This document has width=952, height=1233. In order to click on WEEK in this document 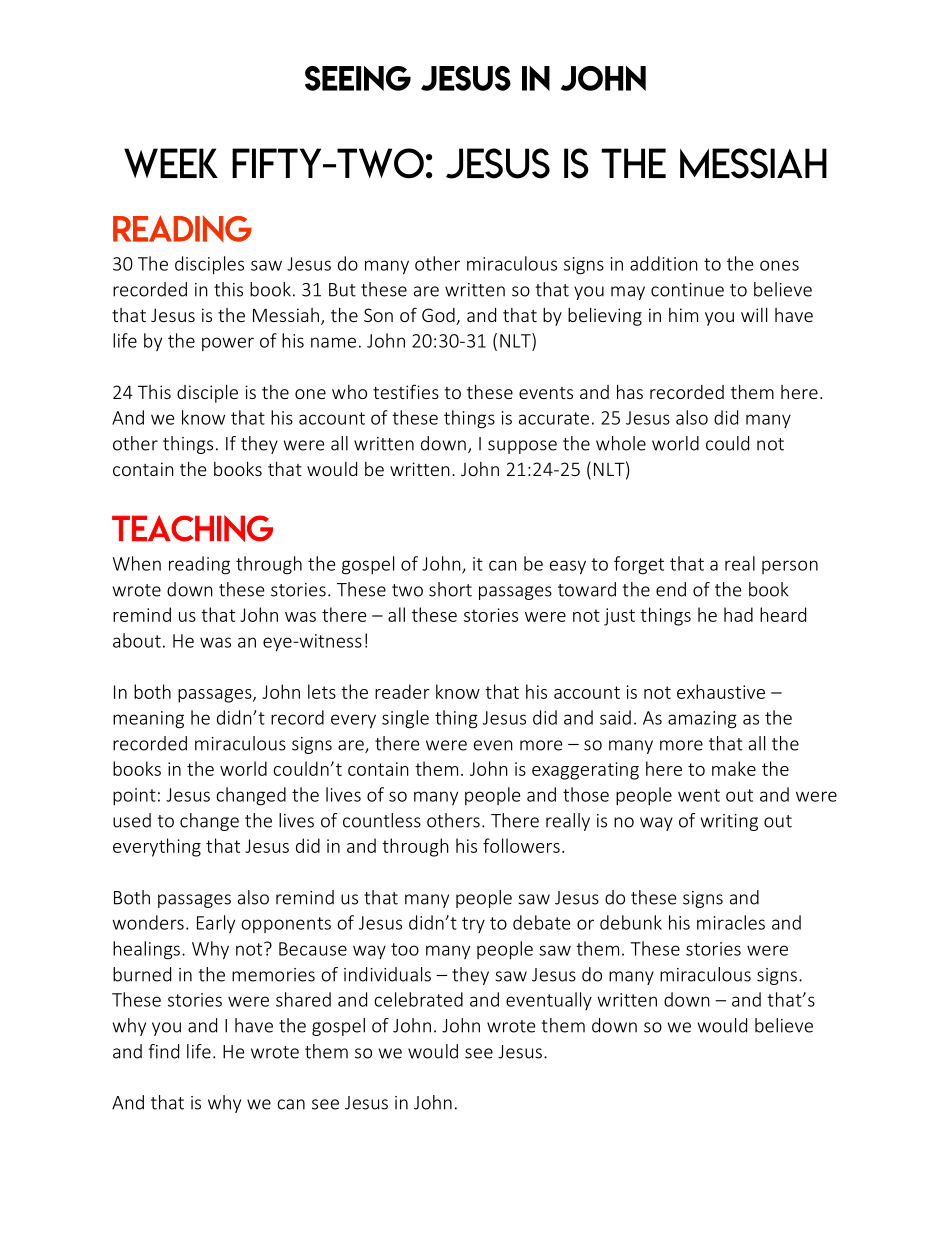, I will do `click(171, 163)`.
